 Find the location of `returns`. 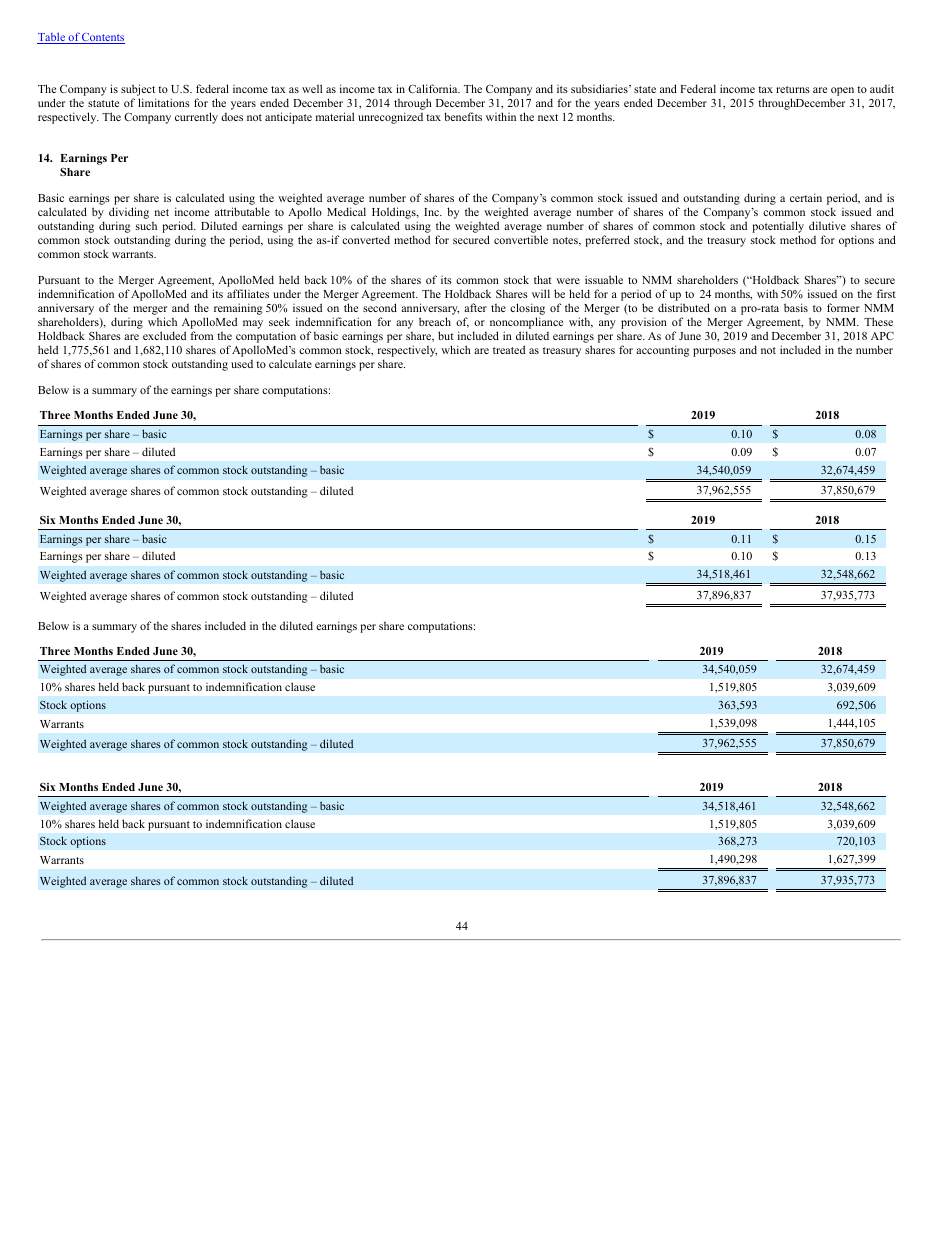

returns is located at coordinates (793, 89).
